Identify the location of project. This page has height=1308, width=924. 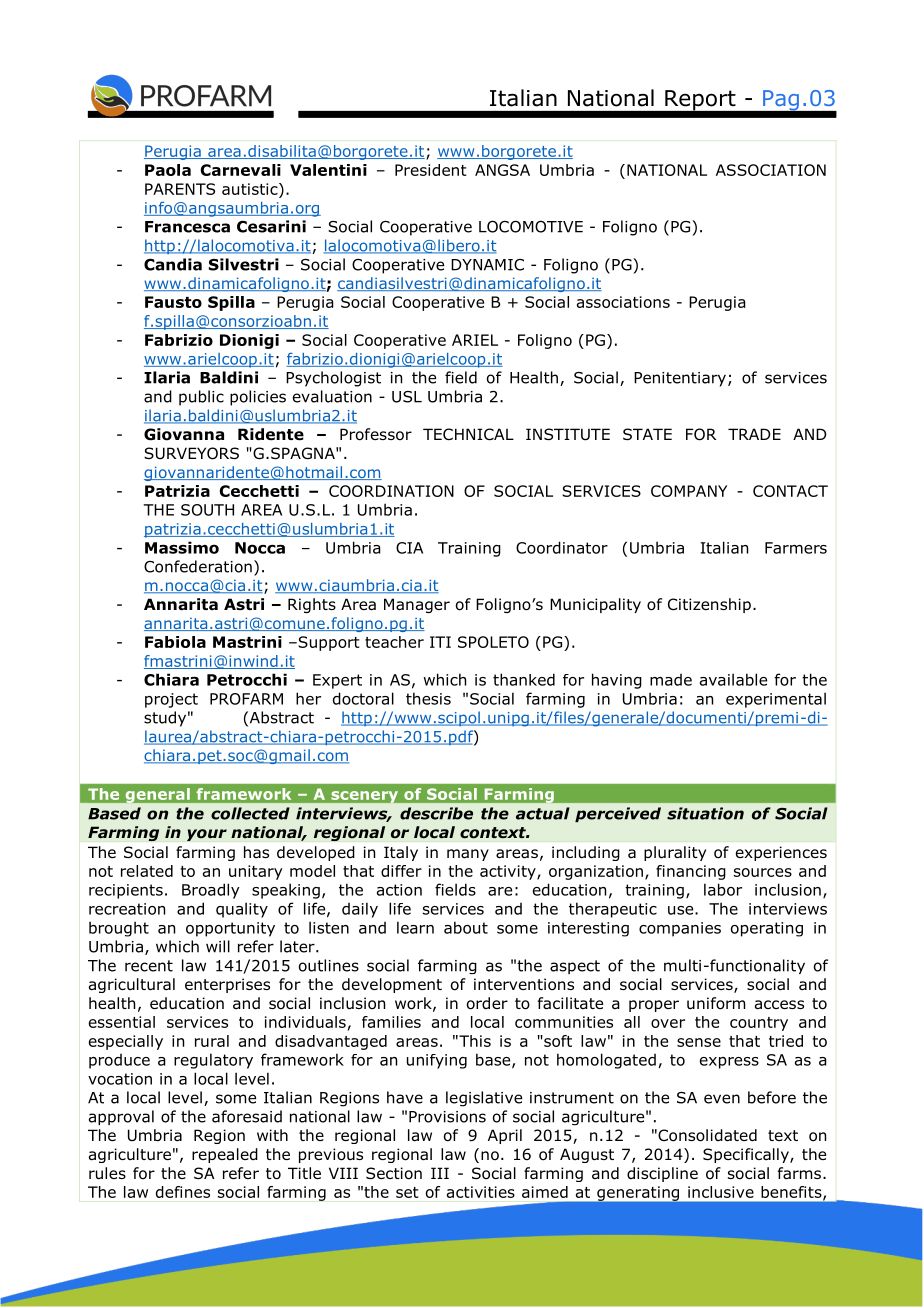
(171, 700).
